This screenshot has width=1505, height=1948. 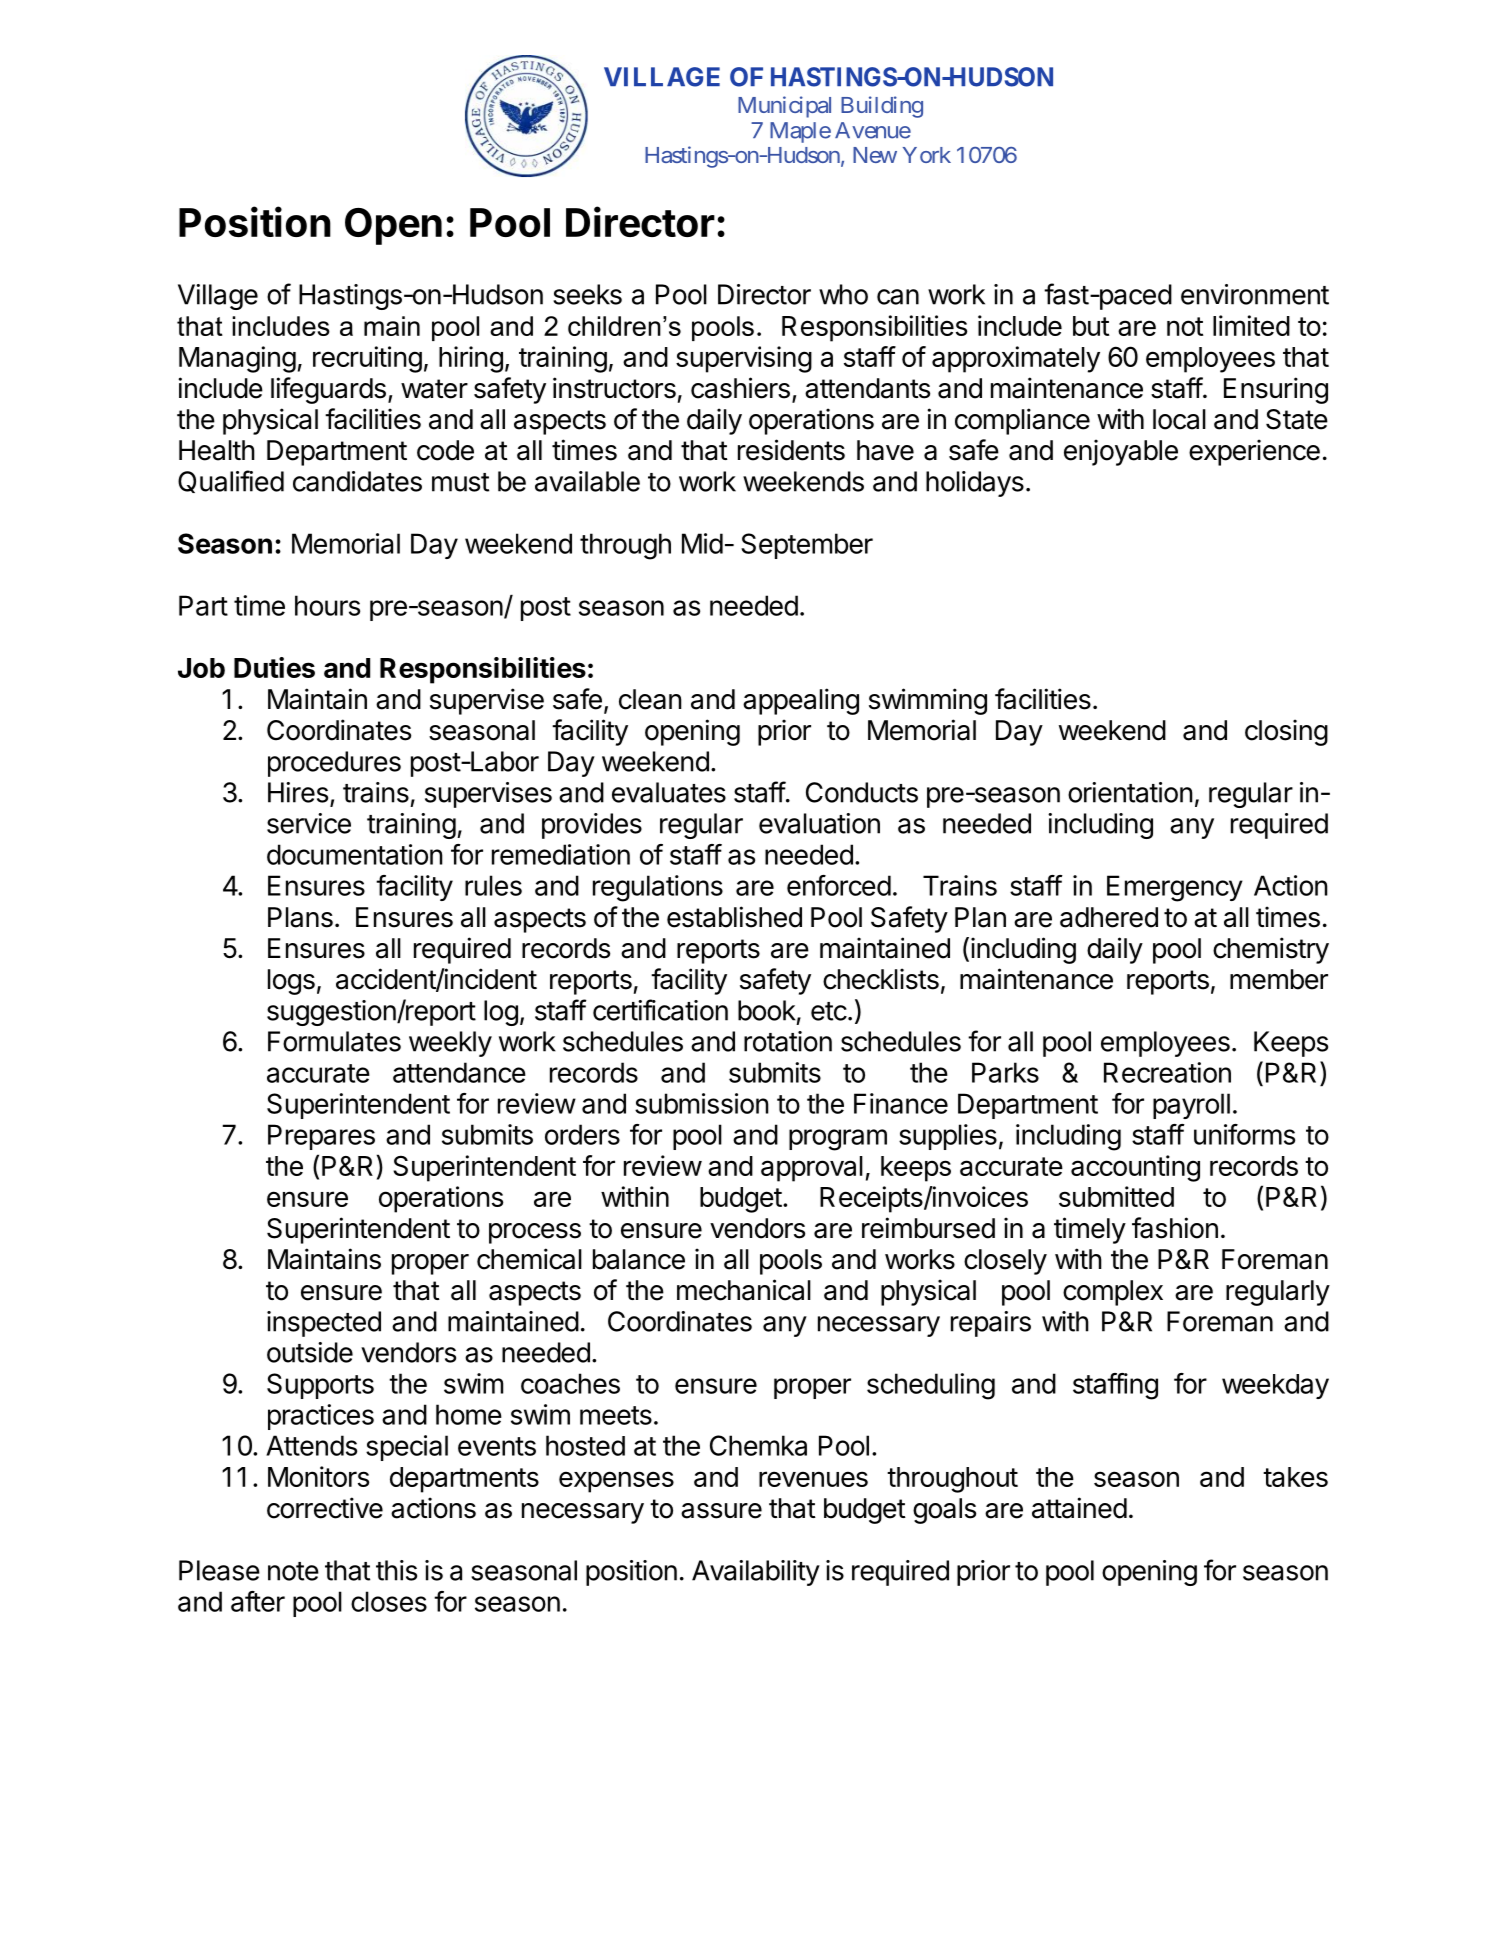 I want to click on residents, so click(x=791, y=450).
